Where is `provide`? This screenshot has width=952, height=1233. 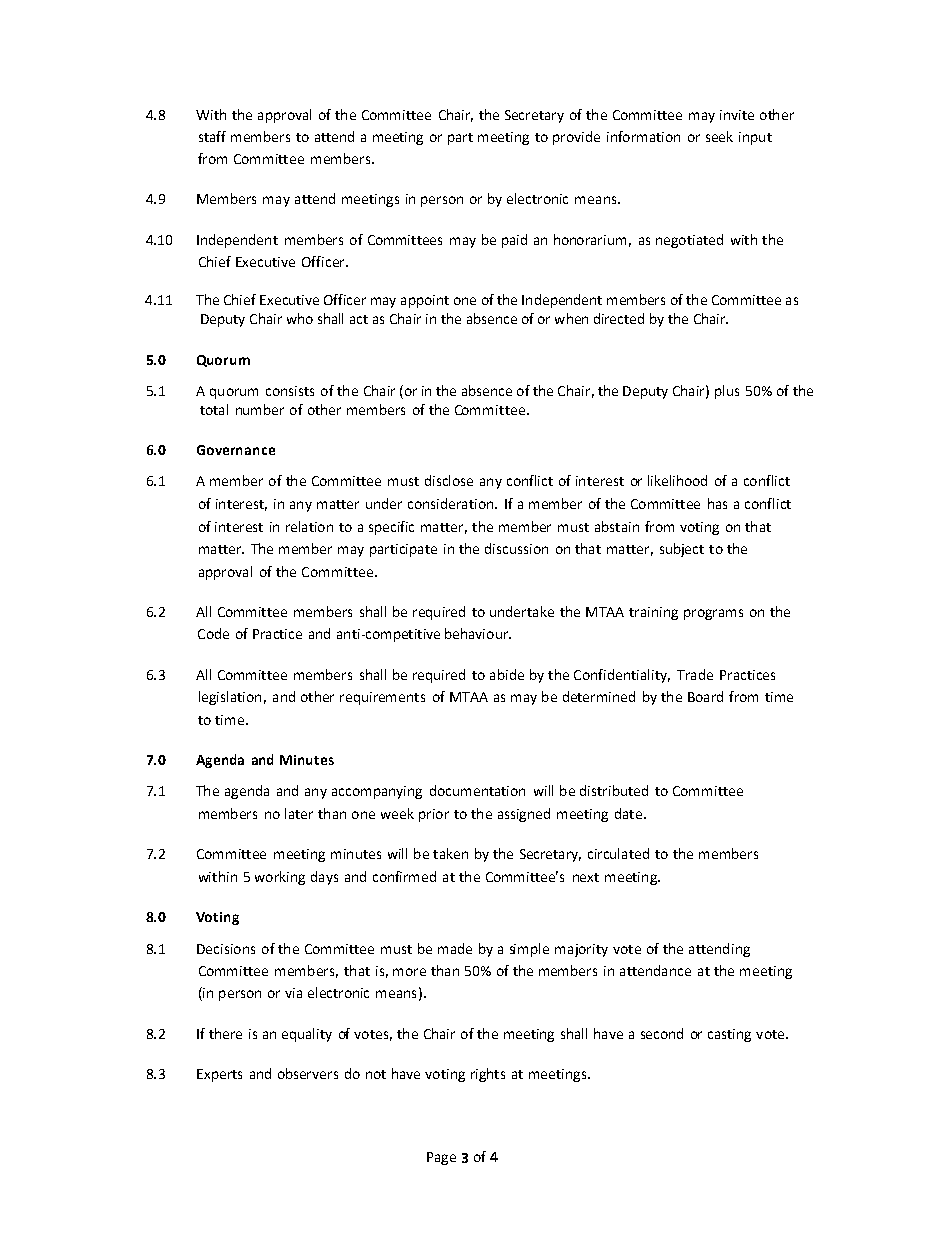
provide is located at coordinates (576, 138).
